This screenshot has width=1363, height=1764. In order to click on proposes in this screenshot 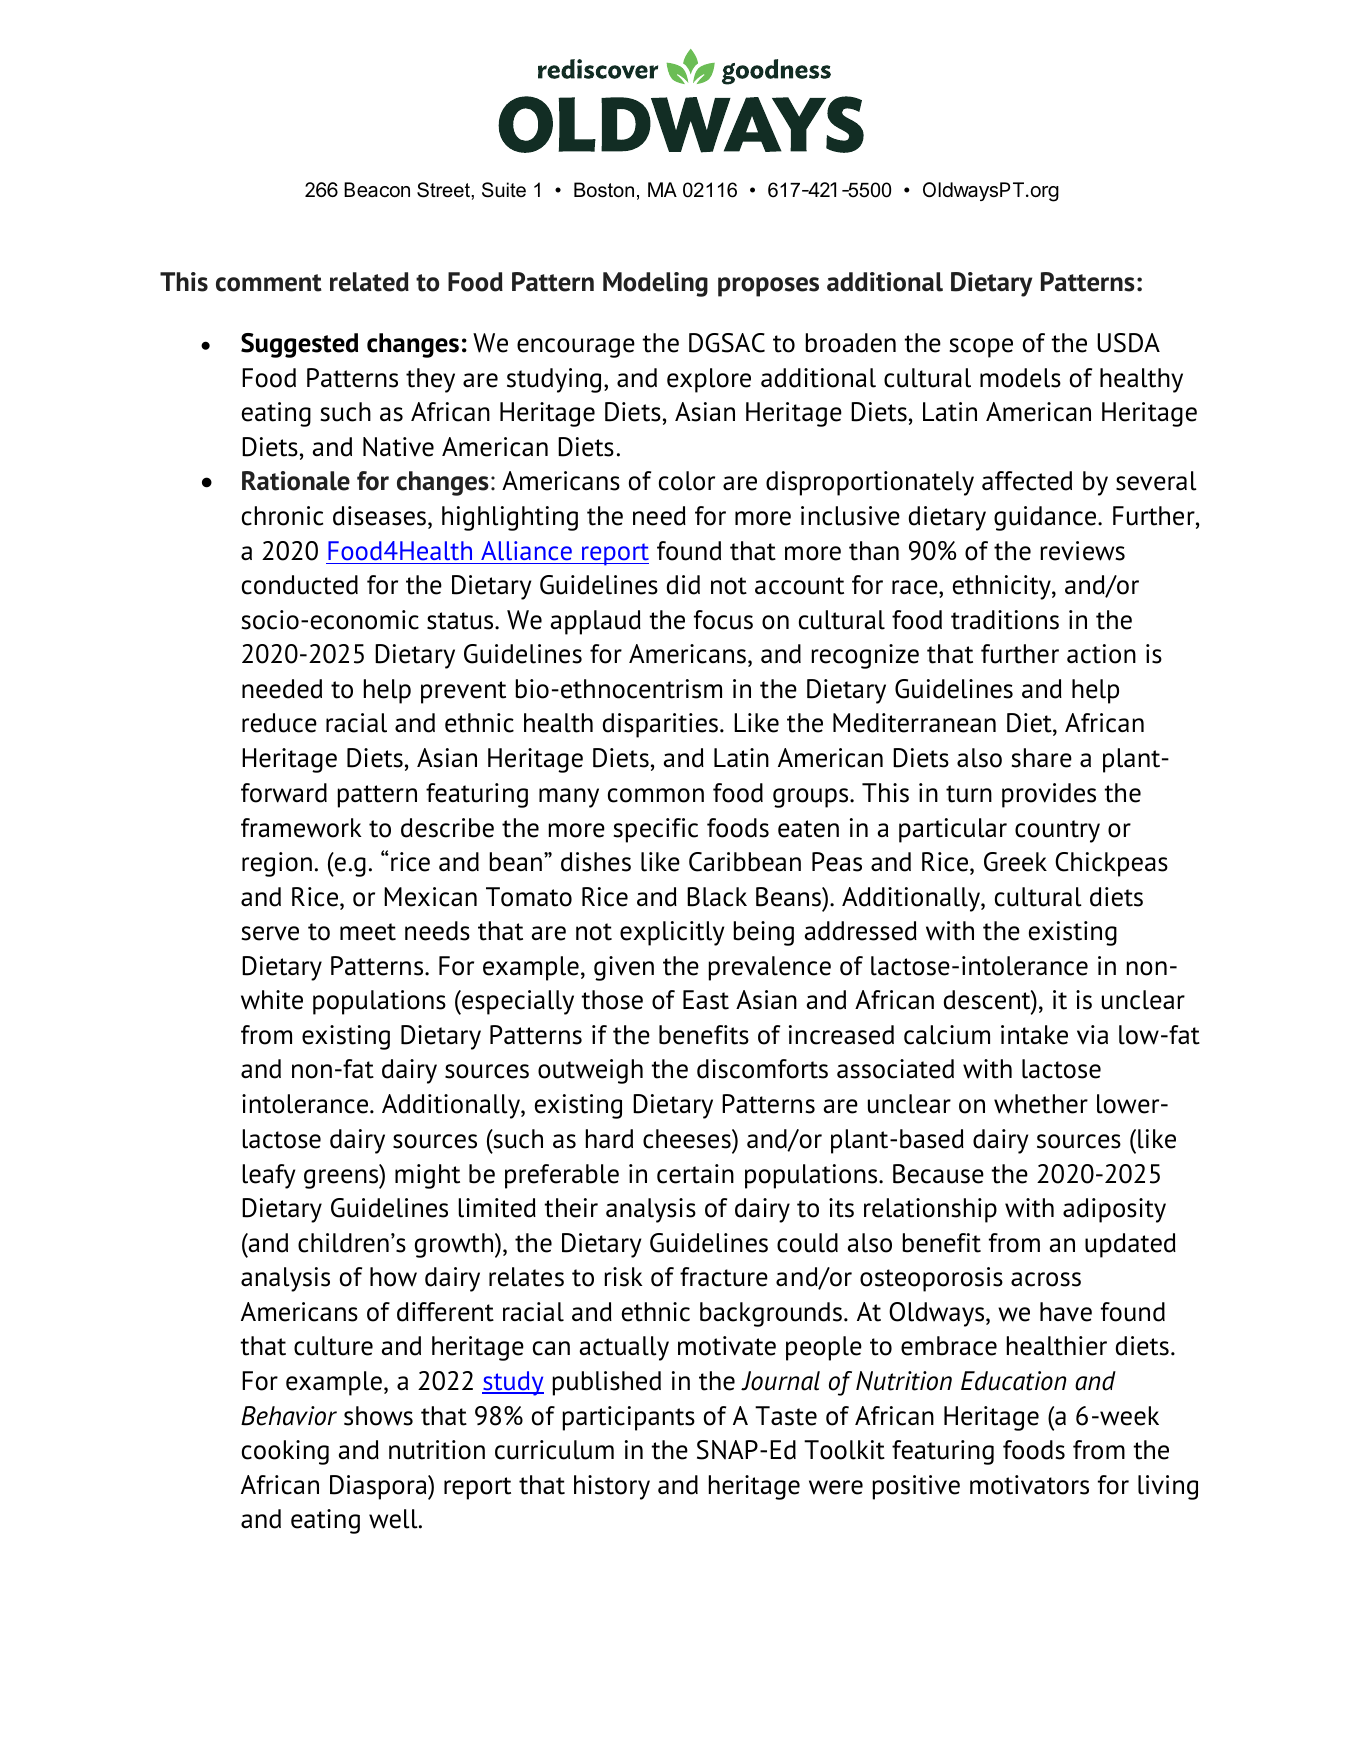, I will do `click(768, 287)`.
